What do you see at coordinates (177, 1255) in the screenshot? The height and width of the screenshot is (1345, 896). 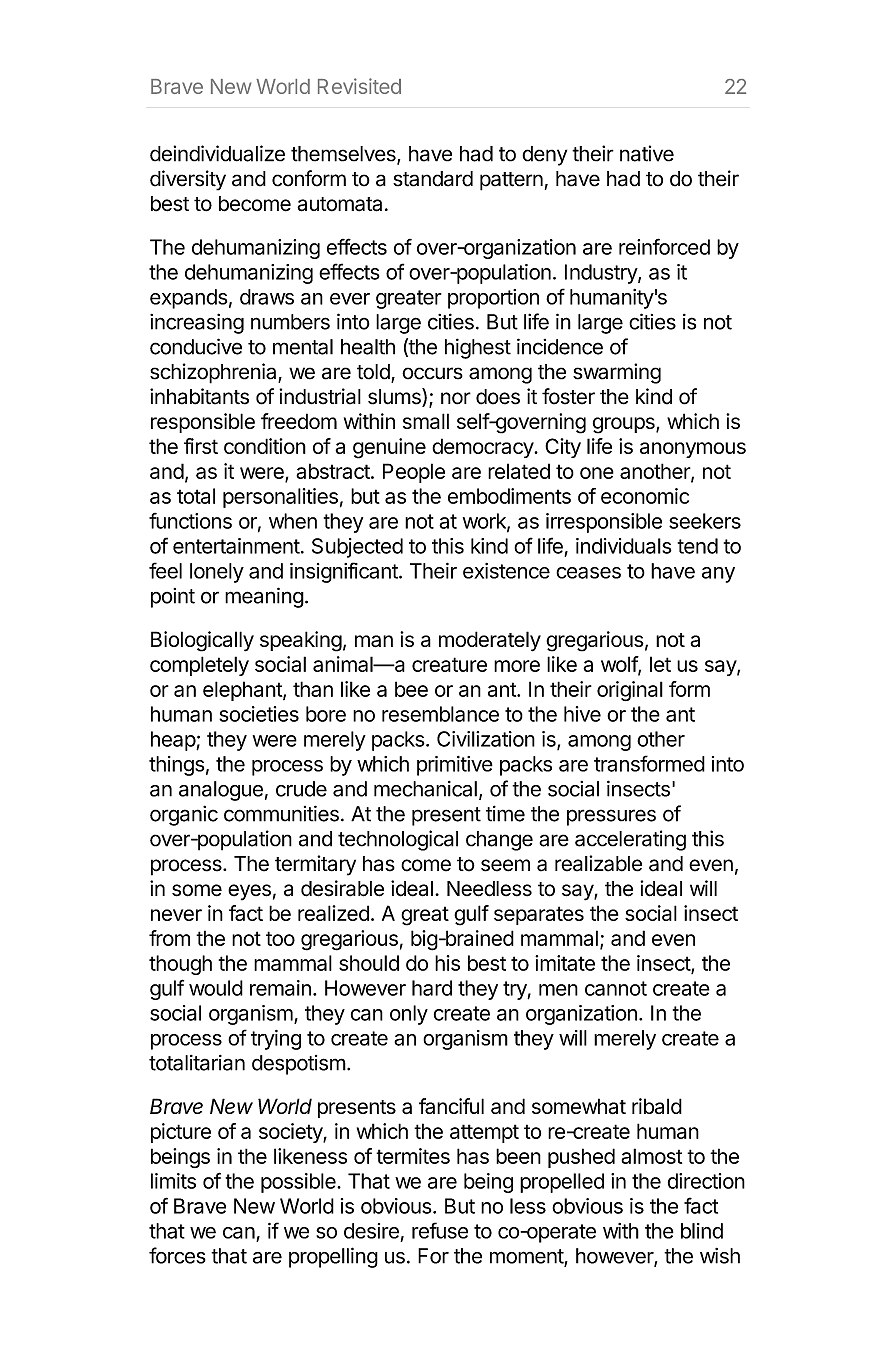 I see `forces` at bounding box center [177, 1255].
